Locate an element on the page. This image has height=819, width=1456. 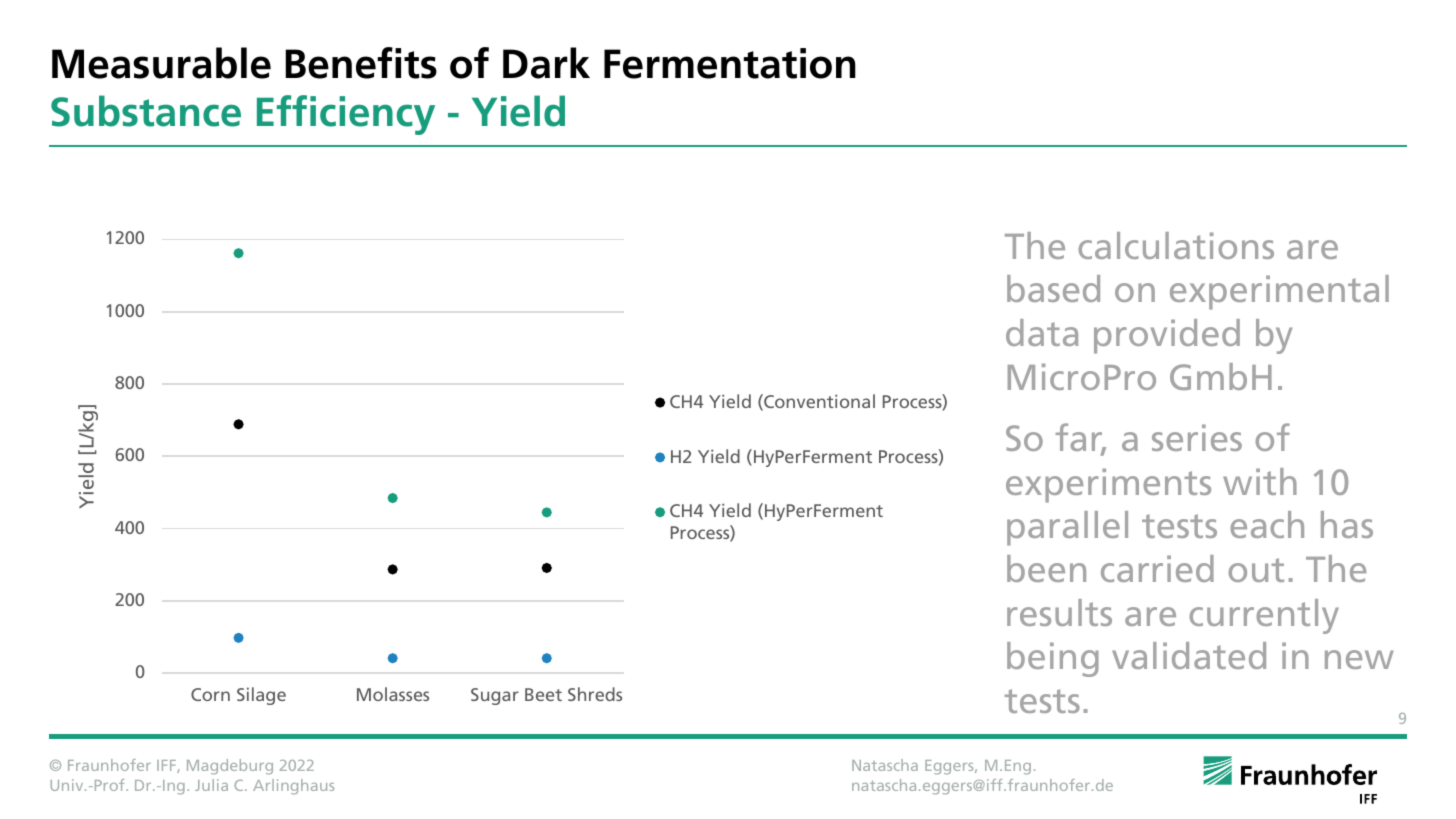
Benefits is located at coordinates (361, 63).
